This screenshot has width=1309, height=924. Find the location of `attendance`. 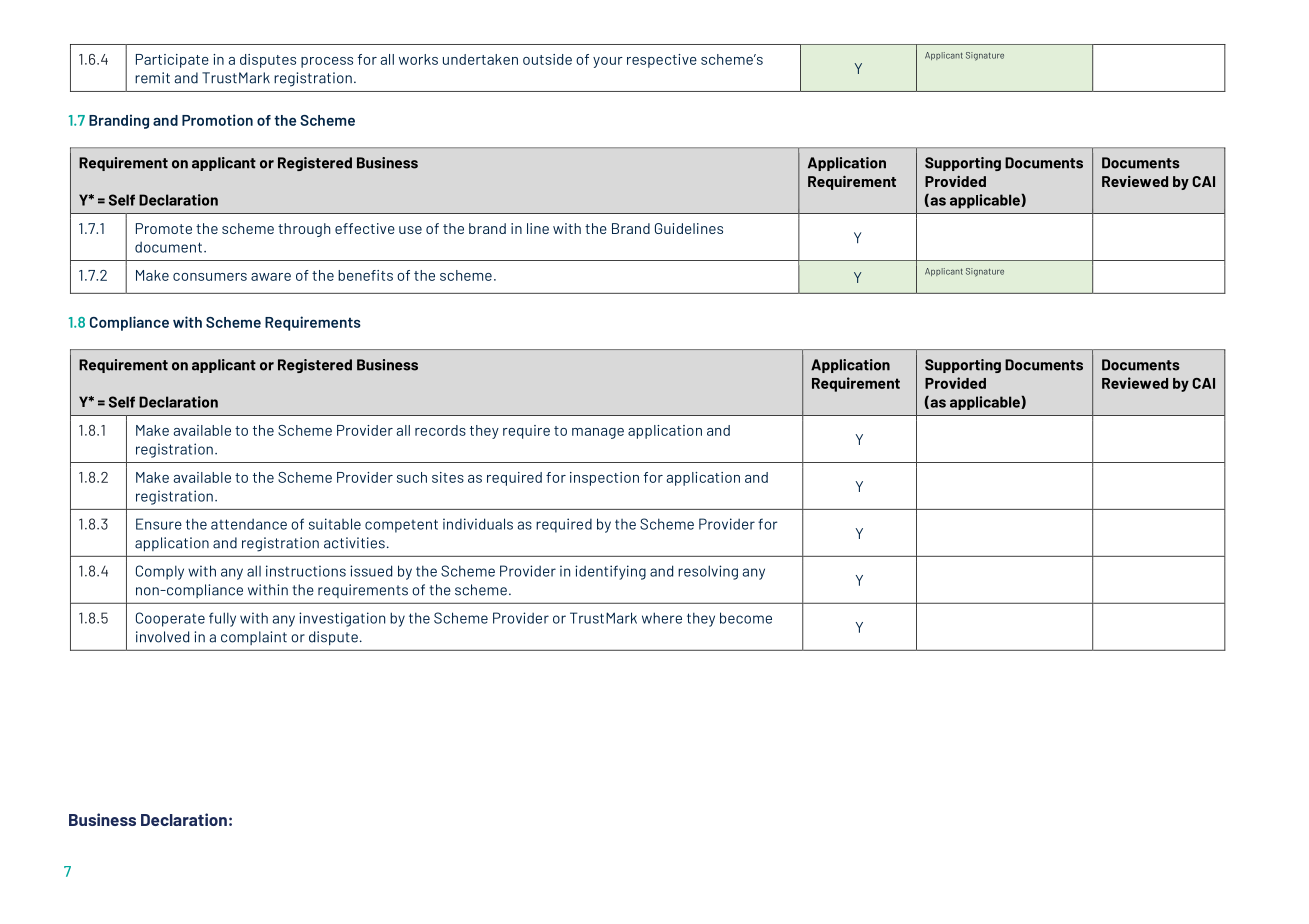

attendance is located at coordinates (249, 524).
